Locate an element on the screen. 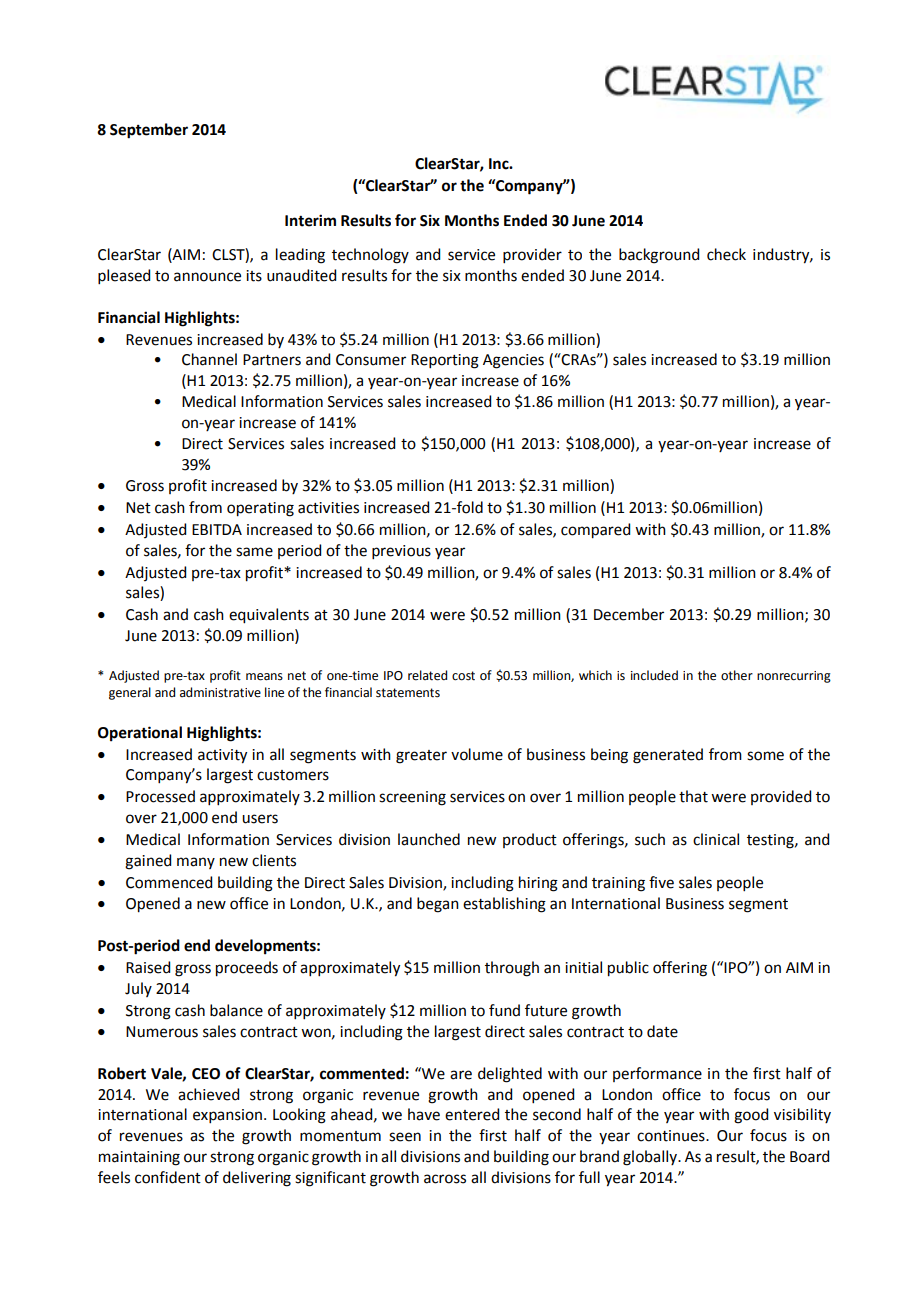 The height and width of the screenshot is (1308, 924). provider is located at coordinates (532, 255).
